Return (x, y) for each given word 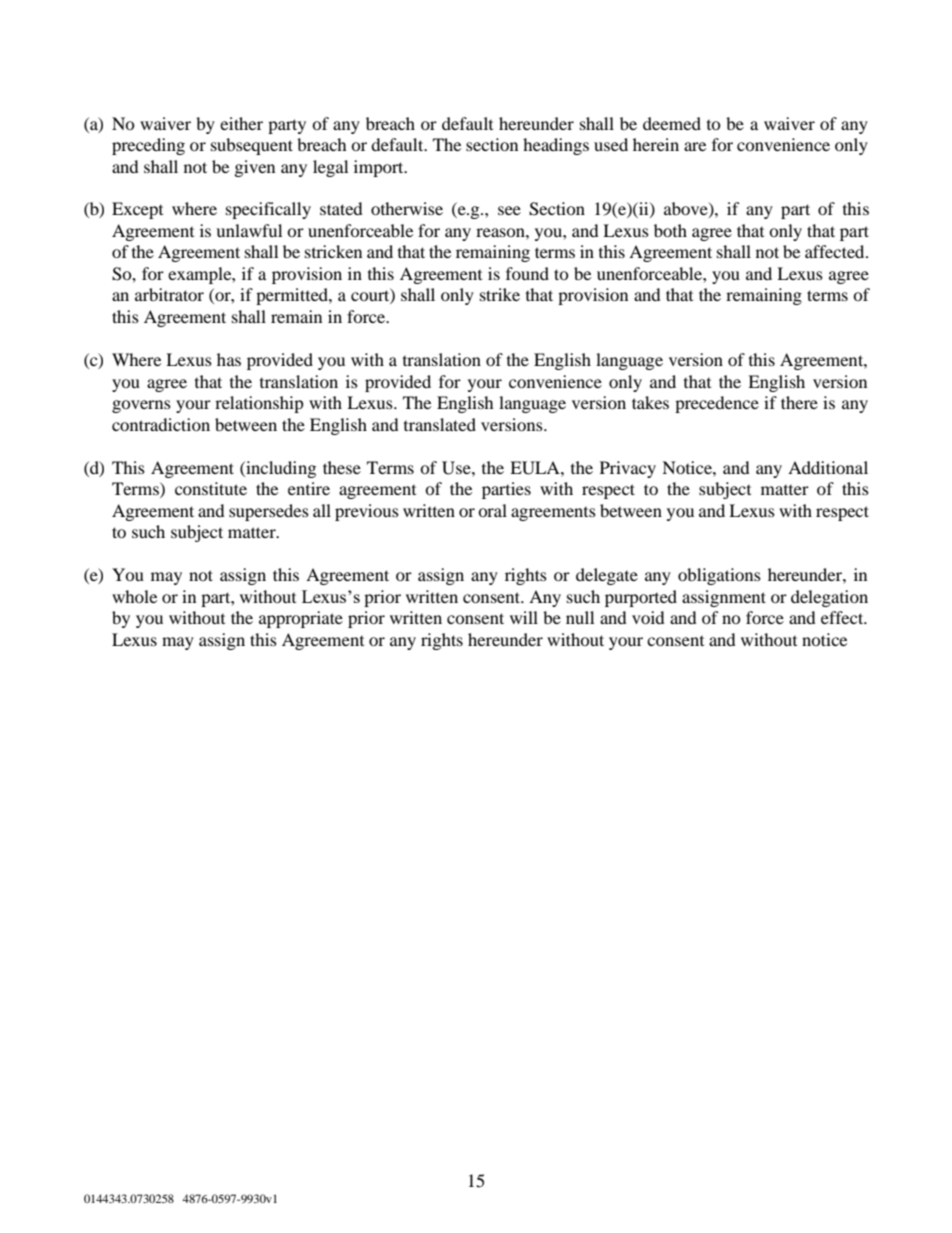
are (695, 146)
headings (556, 146)
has (229, 359)
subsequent (252, 146)
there (799, 402)
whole (134, 596)
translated (440, 424)
